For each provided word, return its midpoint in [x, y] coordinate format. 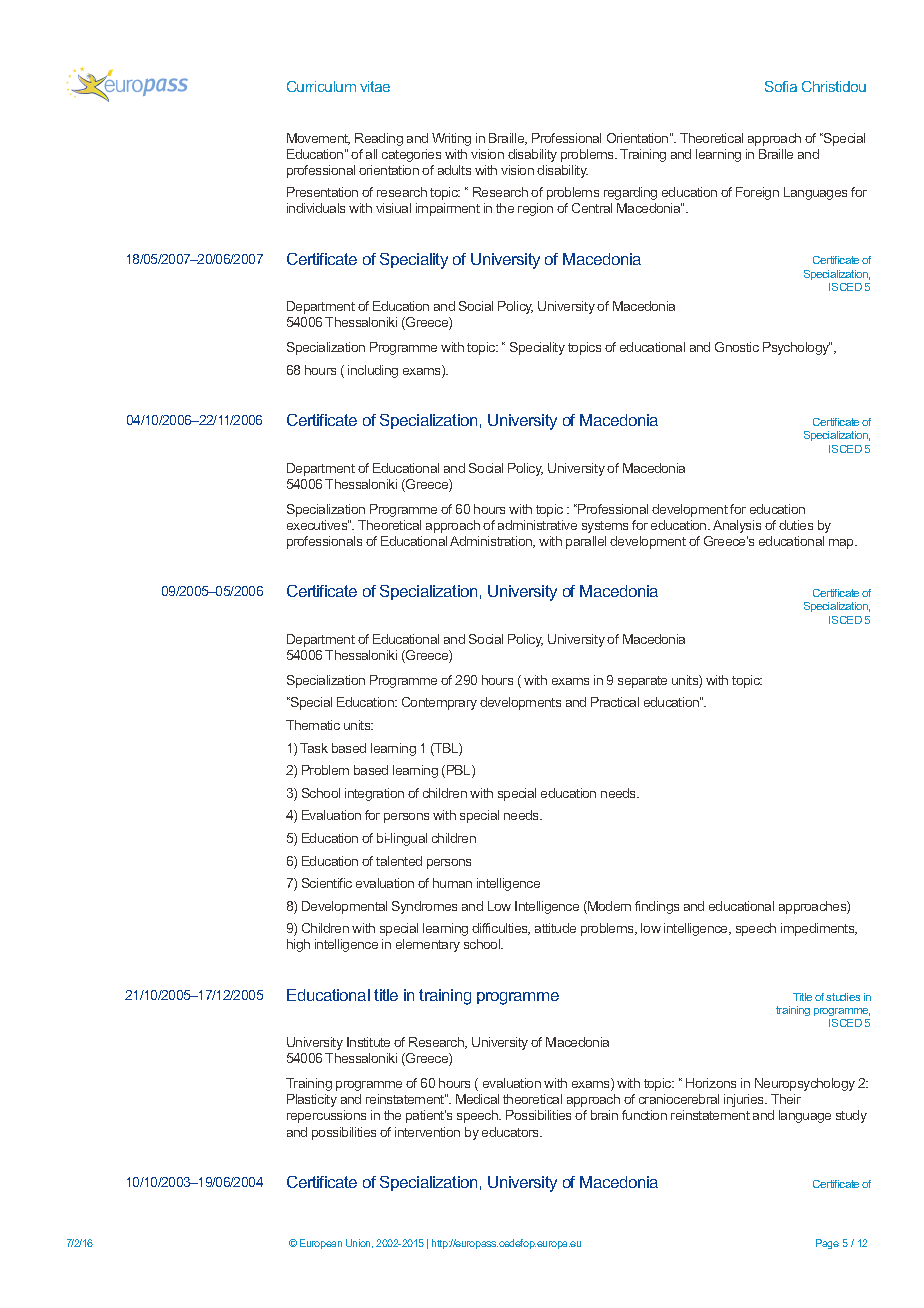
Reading [379, 139]
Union [359, 1243]
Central [592, 208]
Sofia [781, 86]
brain [604, 1115]
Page [827, 1244]
